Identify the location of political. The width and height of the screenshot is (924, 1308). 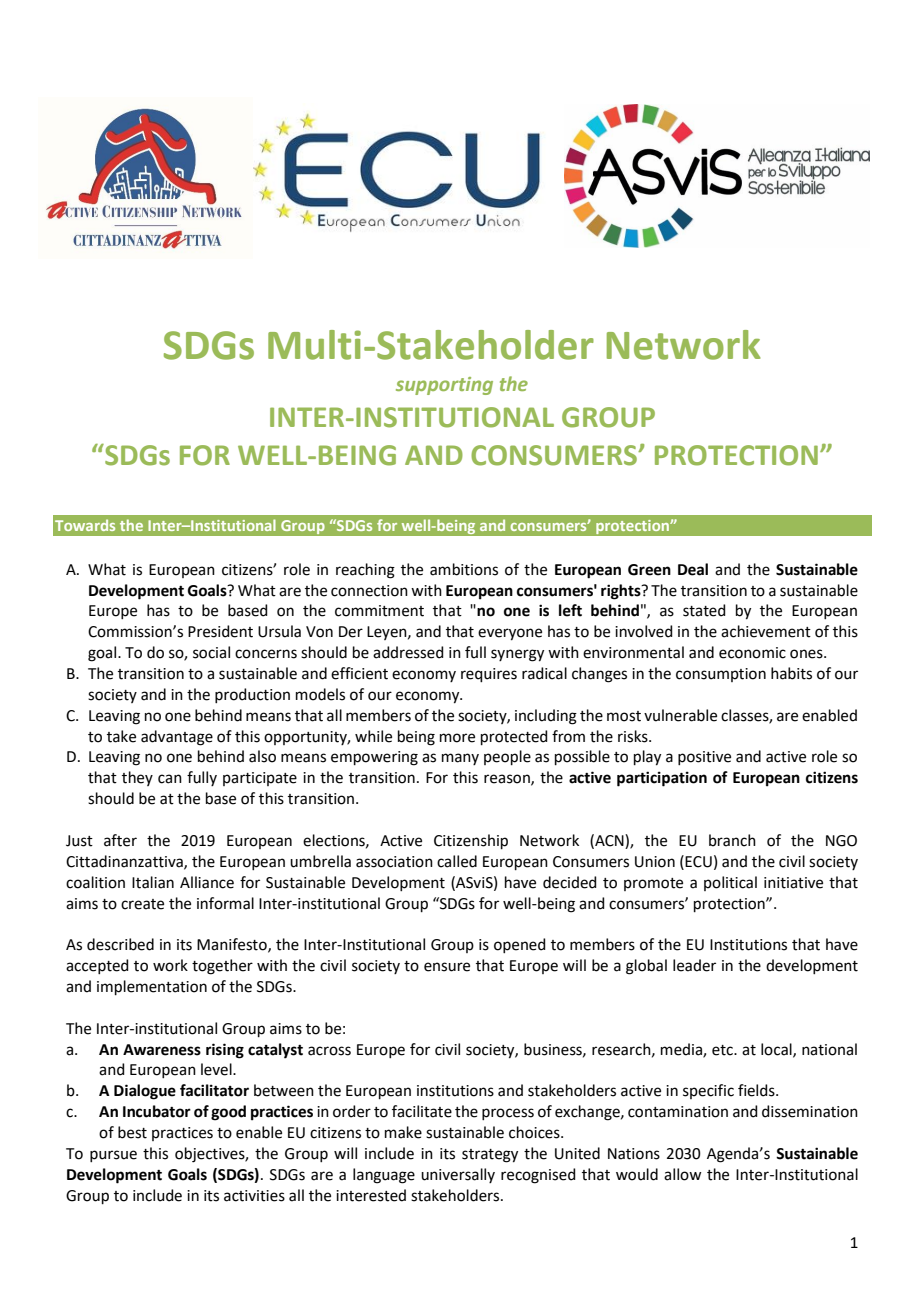
(730, 883).
